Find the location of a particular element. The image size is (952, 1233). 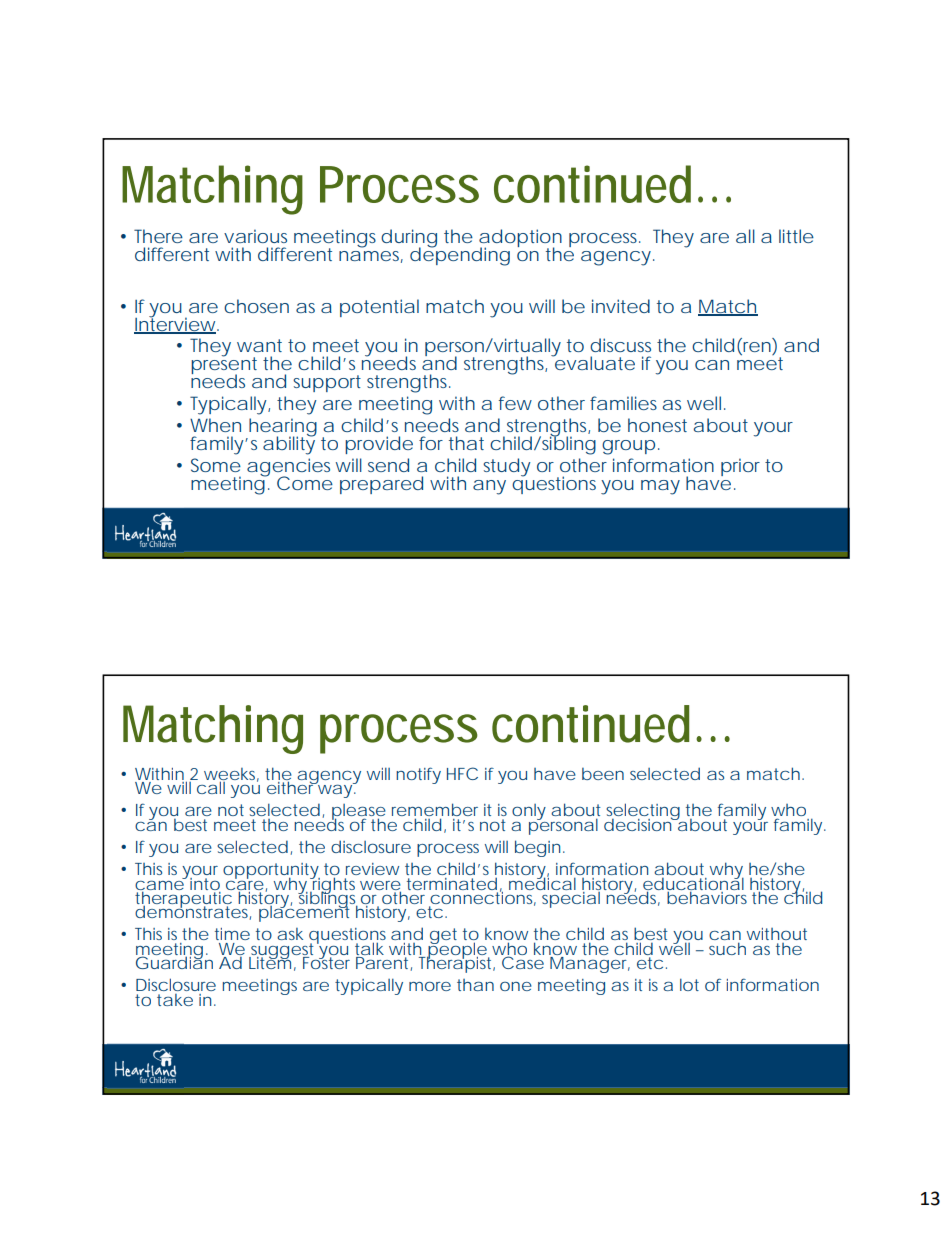

any is located at coordinates (489, 487).
